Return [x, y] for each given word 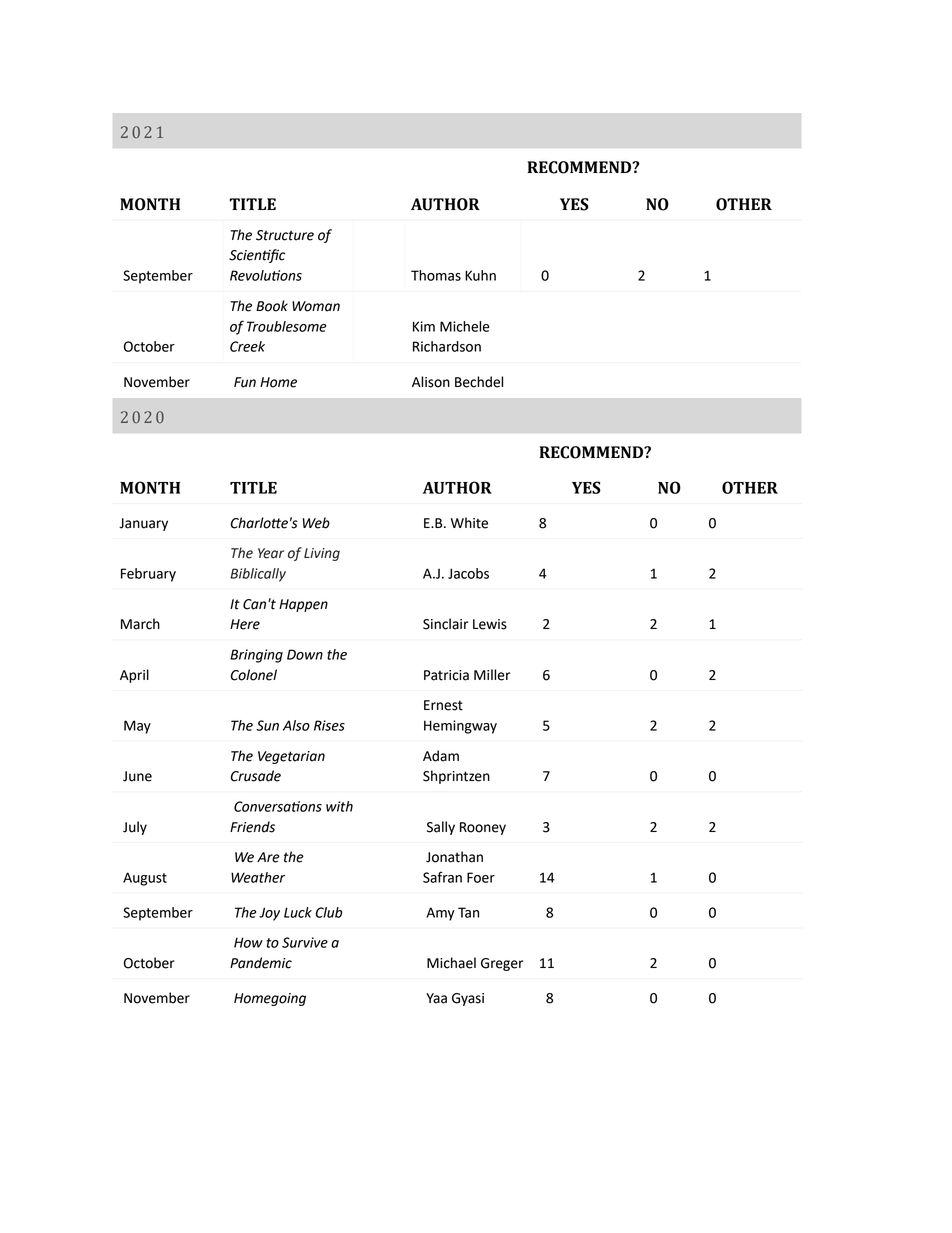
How [248, 942]
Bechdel [479, 382]
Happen [303, 605]
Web [316, 523]
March [140, 624]
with [339, 806]
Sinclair [445, 624]
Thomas [436, 275]
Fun [245, 382]
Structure [285, 235]
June [137, 776]
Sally [441, 828]
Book [272, 306]
